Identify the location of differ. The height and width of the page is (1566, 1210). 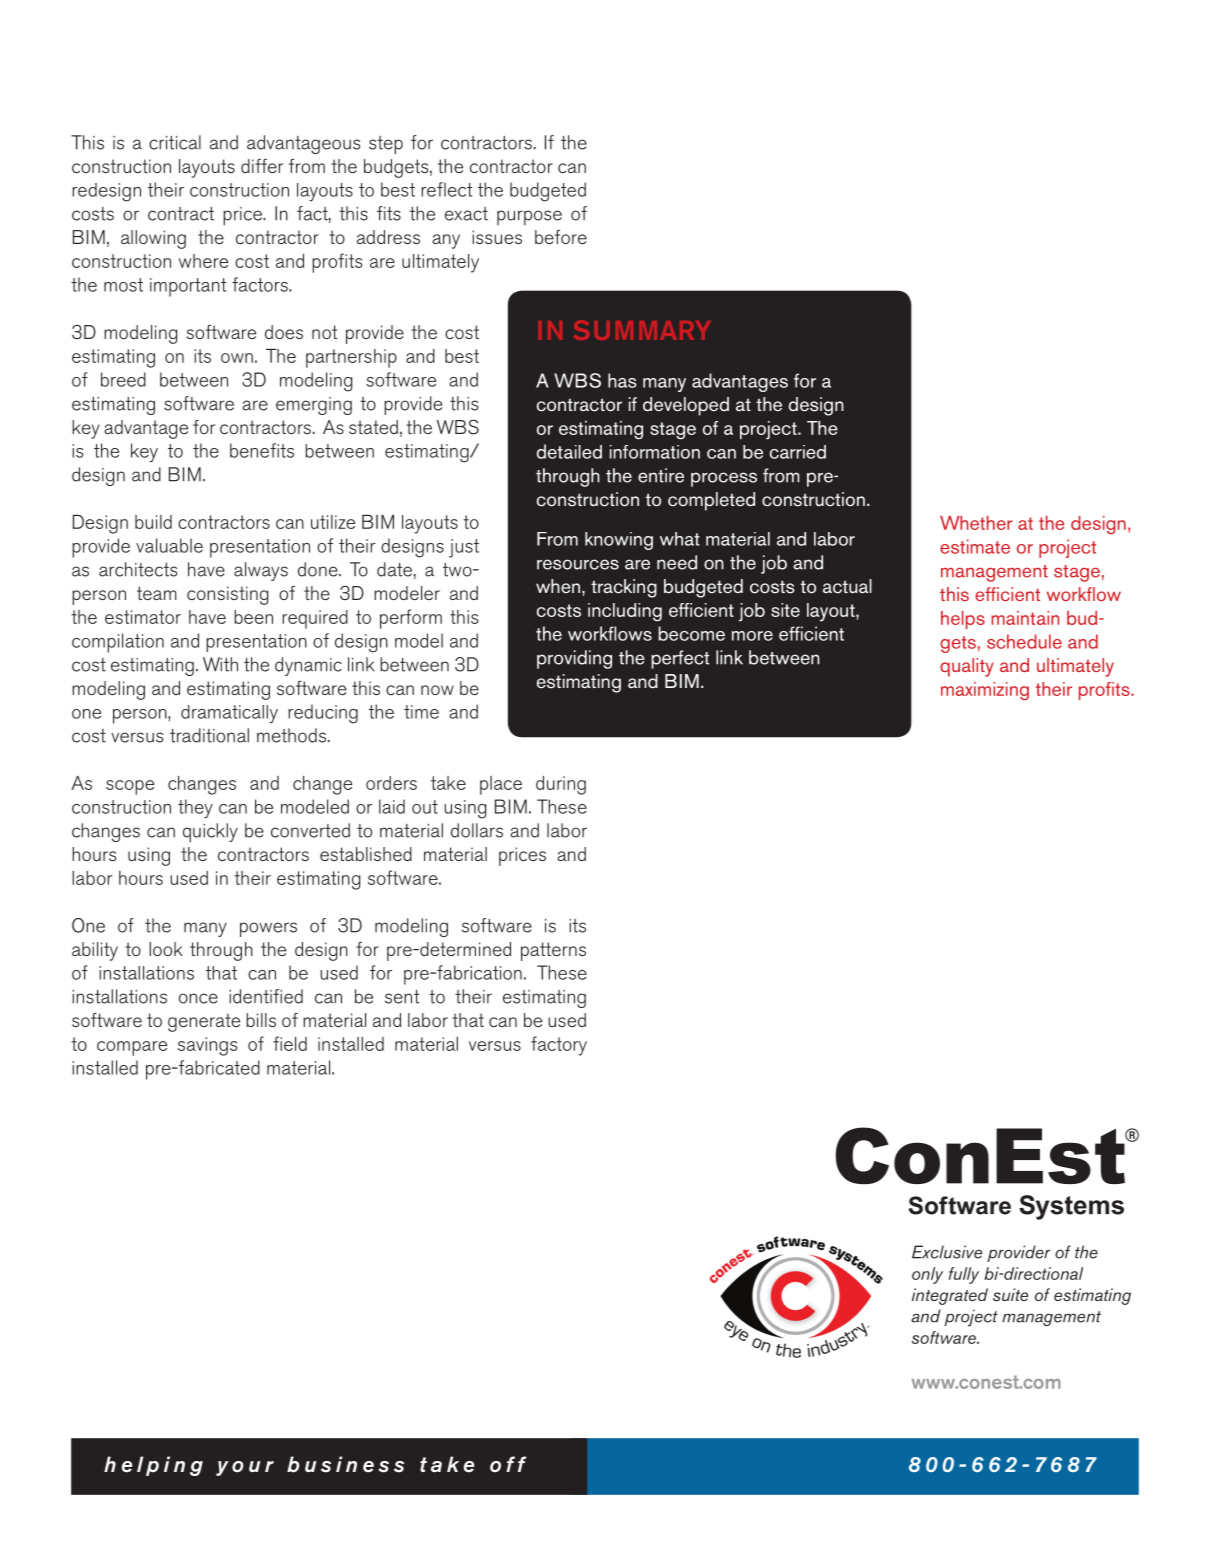
(262, 166).
